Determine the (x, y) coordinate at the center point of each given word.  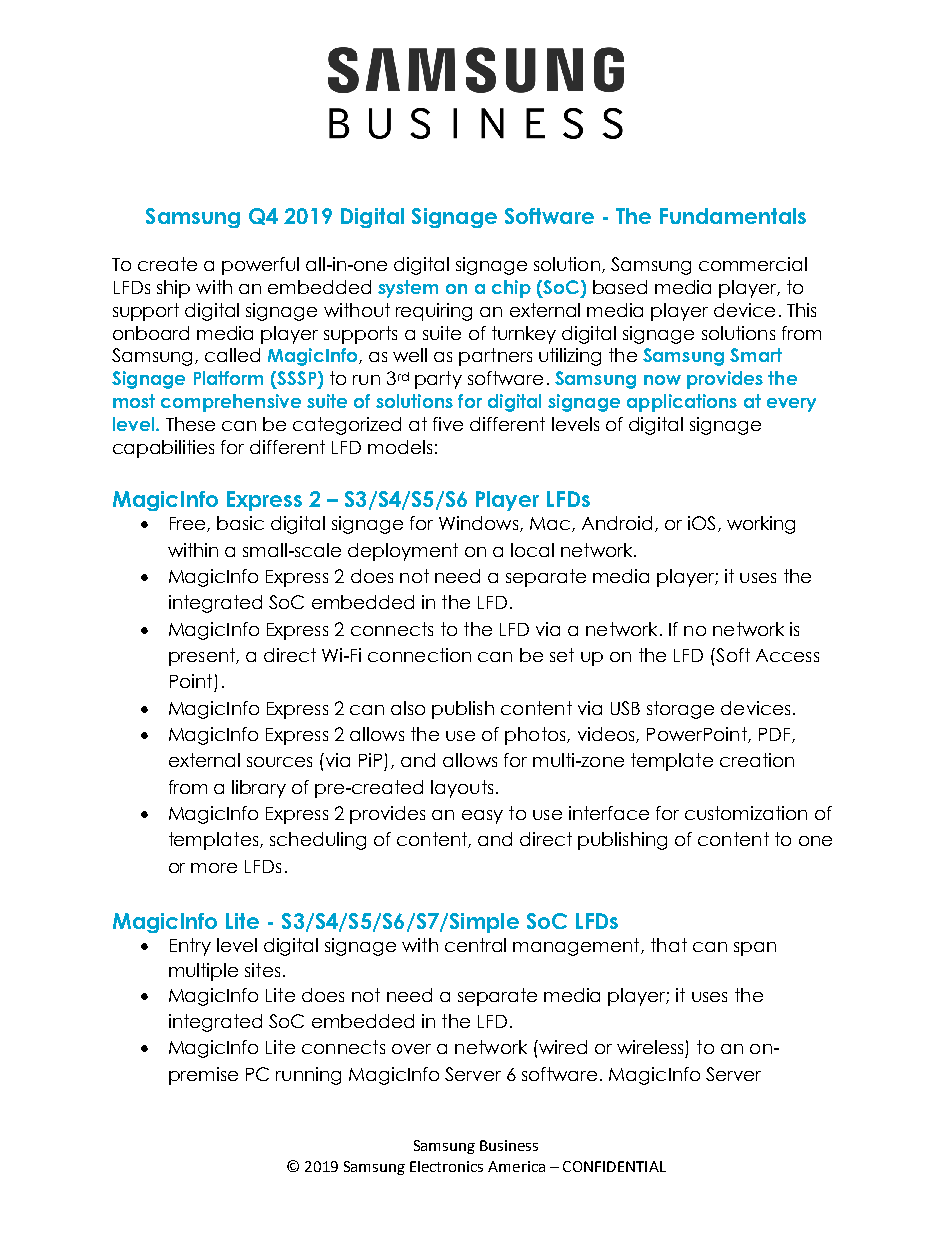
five (448, 424)
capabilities (163, 449)
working (761, 525)
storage (680, 710)
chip (511, 289)
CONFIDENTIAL (614, 1166)
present (203, 657)
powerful (260, 266)
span (755, 949)
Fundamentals (733, 216)
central (475, 945)
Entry (190, 947)
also (408, 708)
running (308, 1076)
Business (509, 1145)
